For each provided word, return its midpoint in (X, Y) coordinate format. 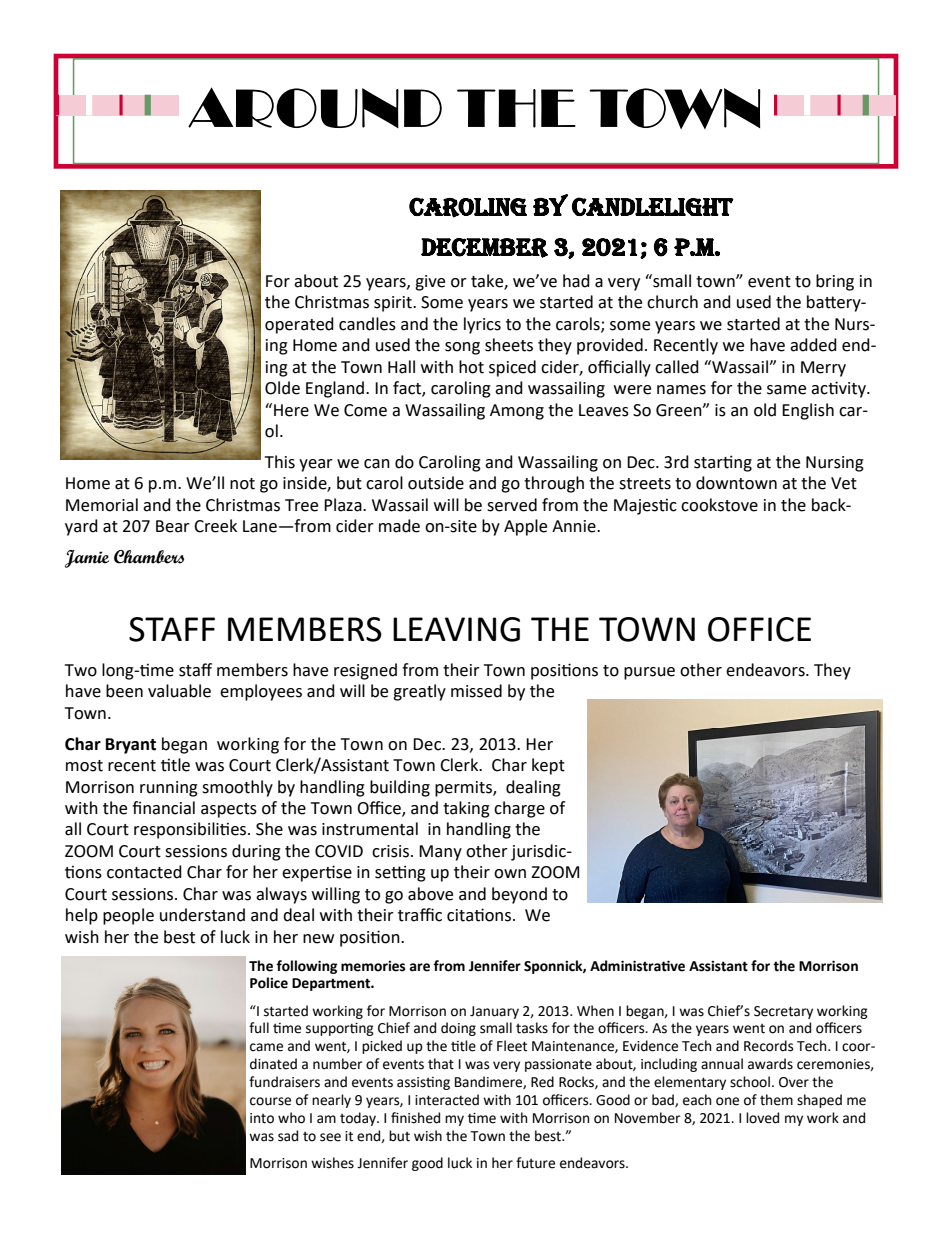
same (786, 390)
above (430, 894)
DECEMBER (484, 248)
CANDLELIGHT (653, 206)
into (262, 1118)
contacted (144, 872)
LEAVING (456, 629)
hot (471, 367)
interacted (447, 1100)
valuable (179, 691)
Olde (282, 388)
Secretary (783, 1012)
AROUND (315, 107)
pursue (649, 673)
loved (762, 1118)
